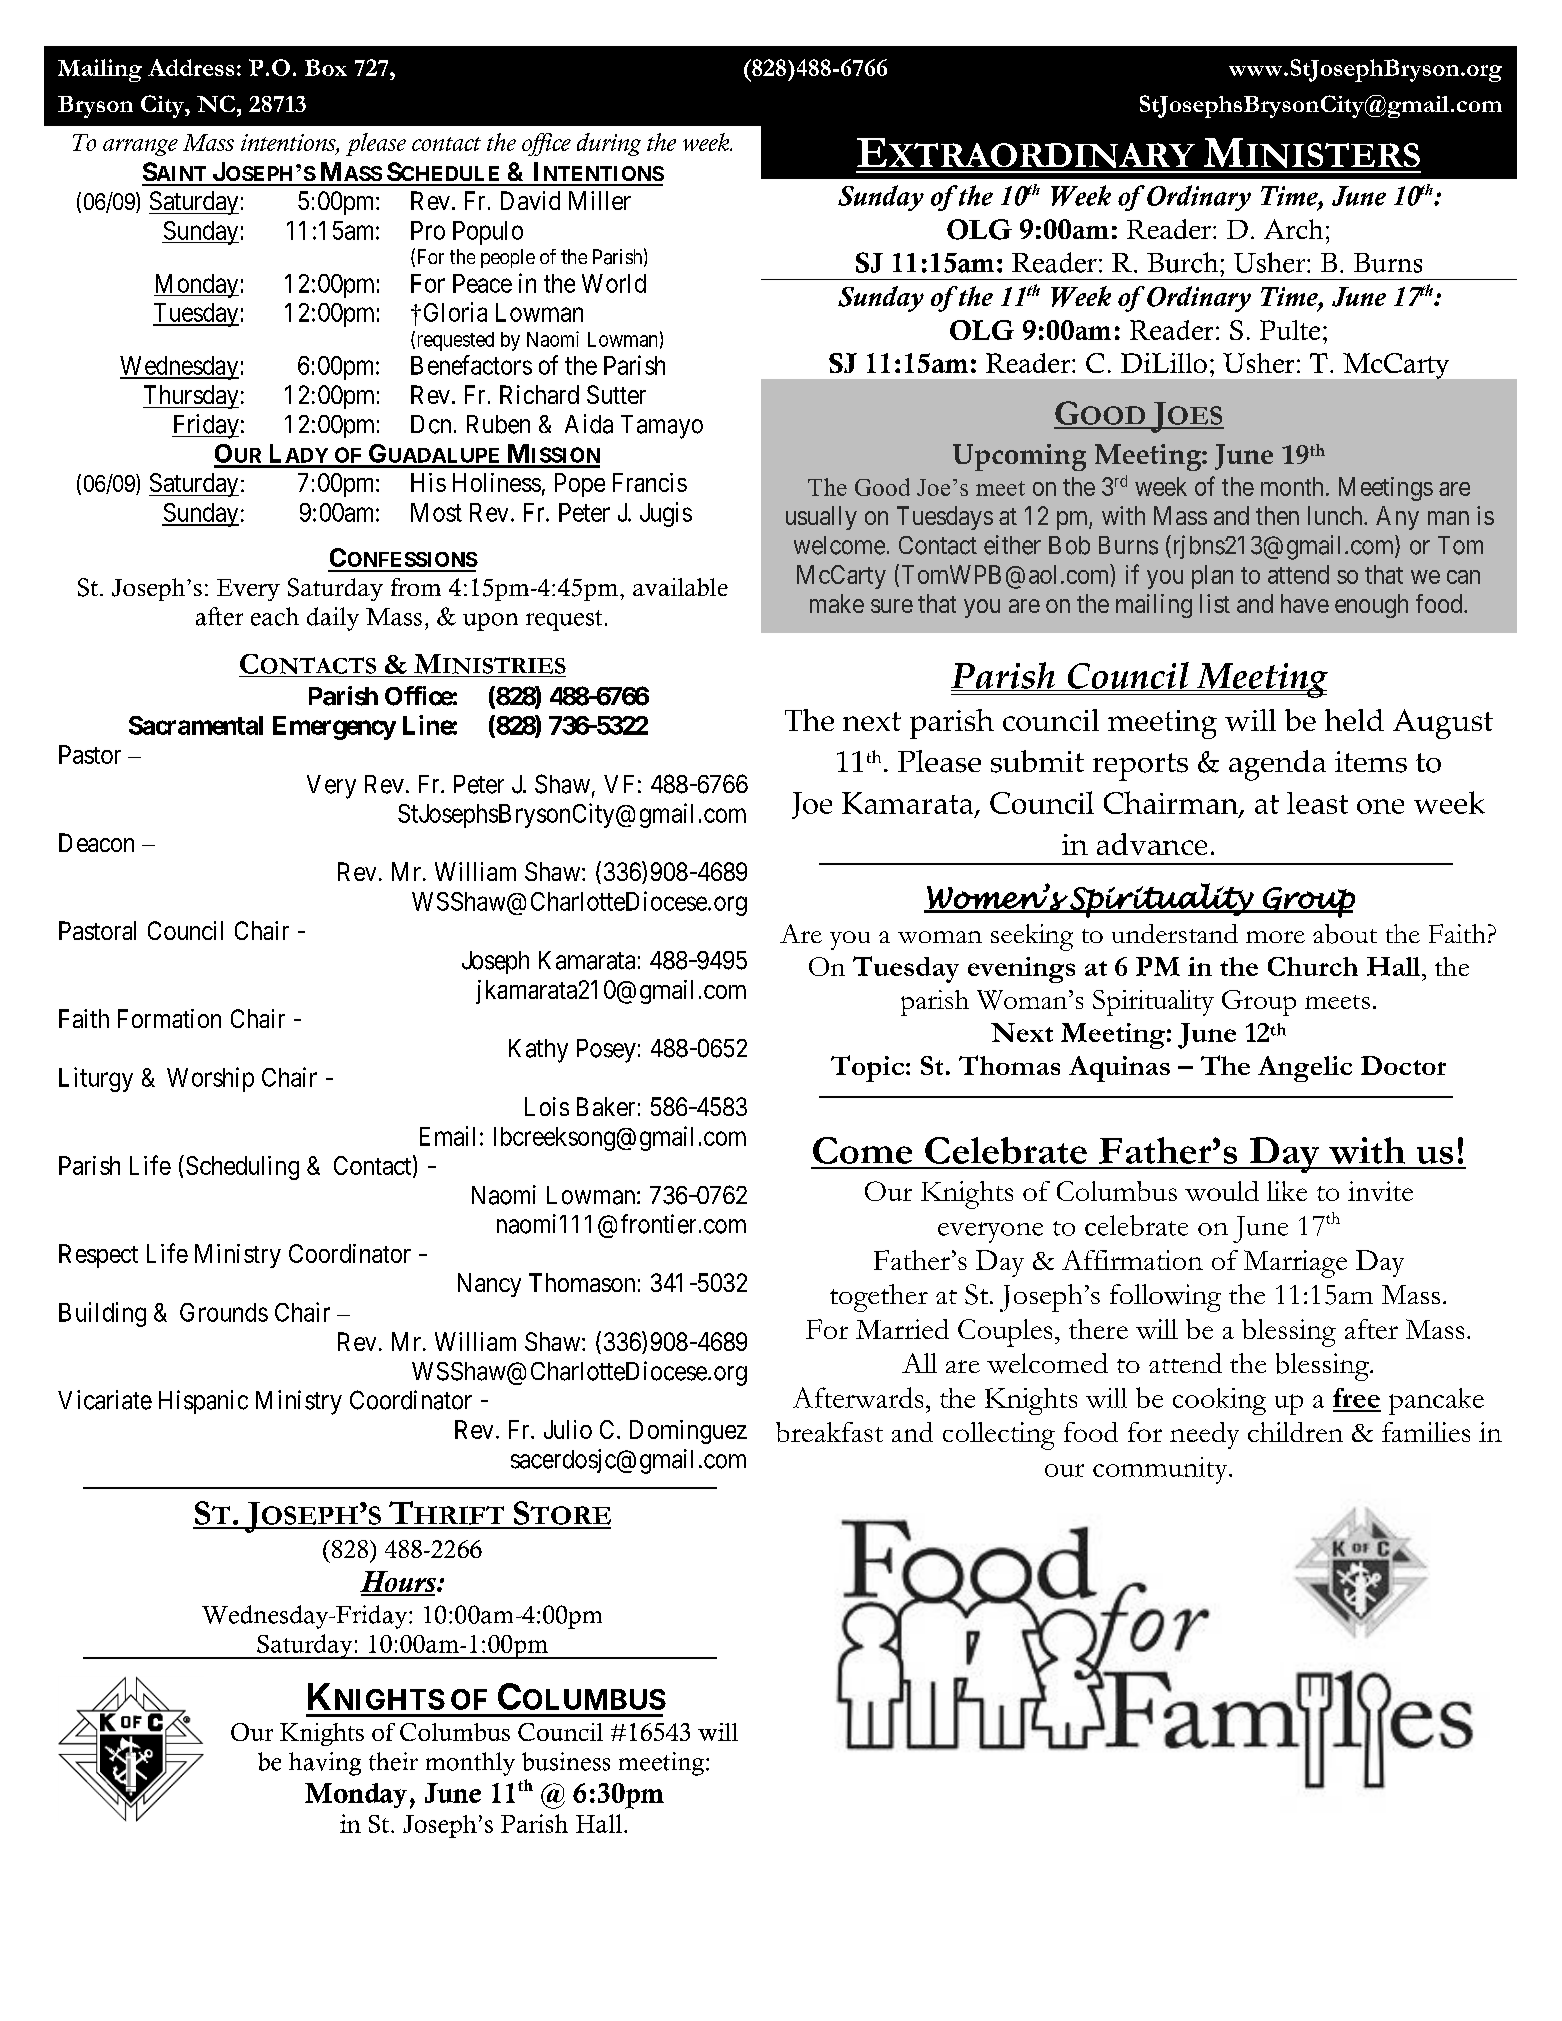 The image size is (1562, 2021). I want to click on have, so click(1305, 603).
